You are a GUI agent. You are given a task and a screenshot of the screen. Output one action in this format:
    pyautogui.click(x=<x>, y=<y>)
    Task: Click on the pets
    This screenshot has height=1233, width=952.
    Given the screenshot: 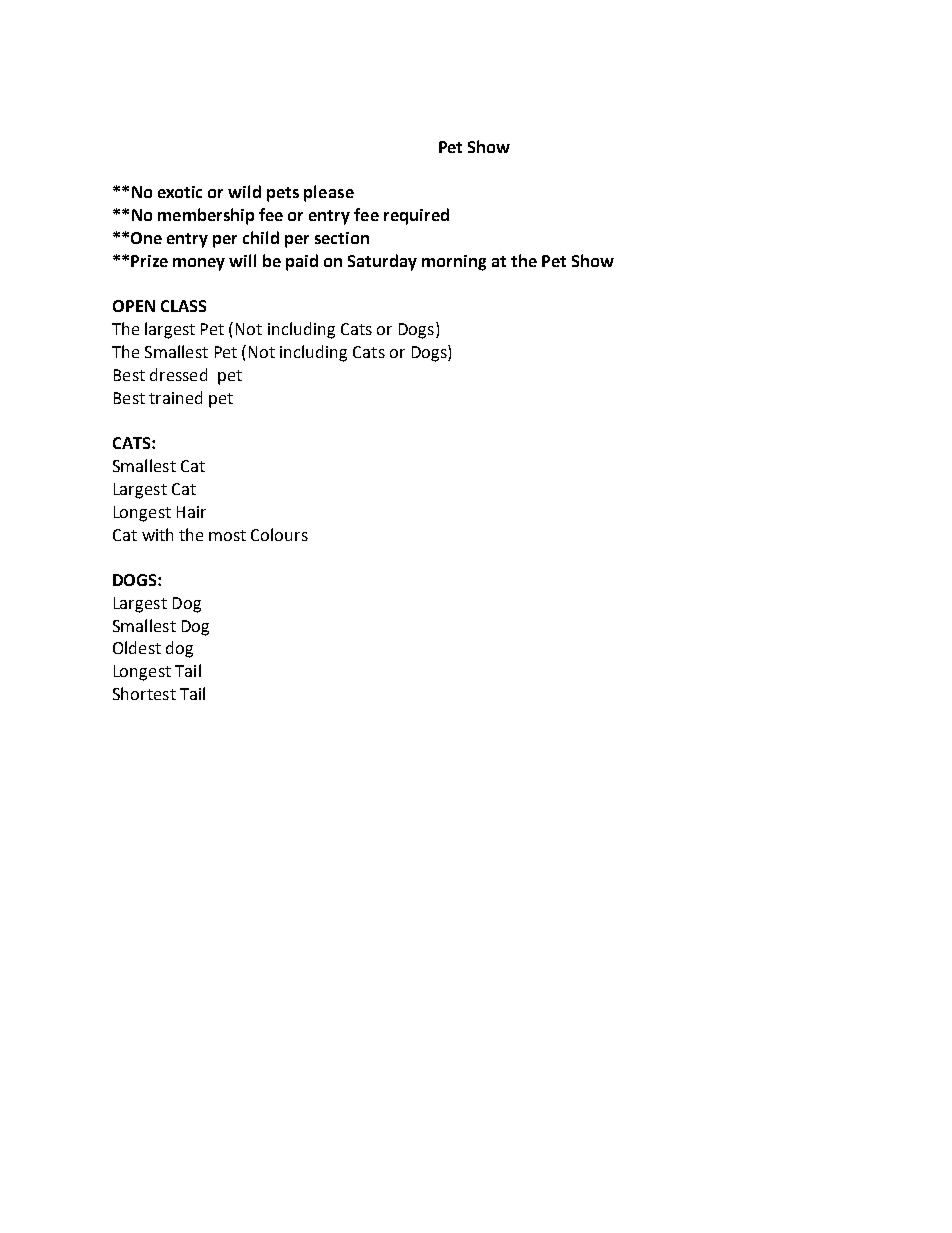 What is the action you would take?
    pyautogui.click(x=283, y=194)
